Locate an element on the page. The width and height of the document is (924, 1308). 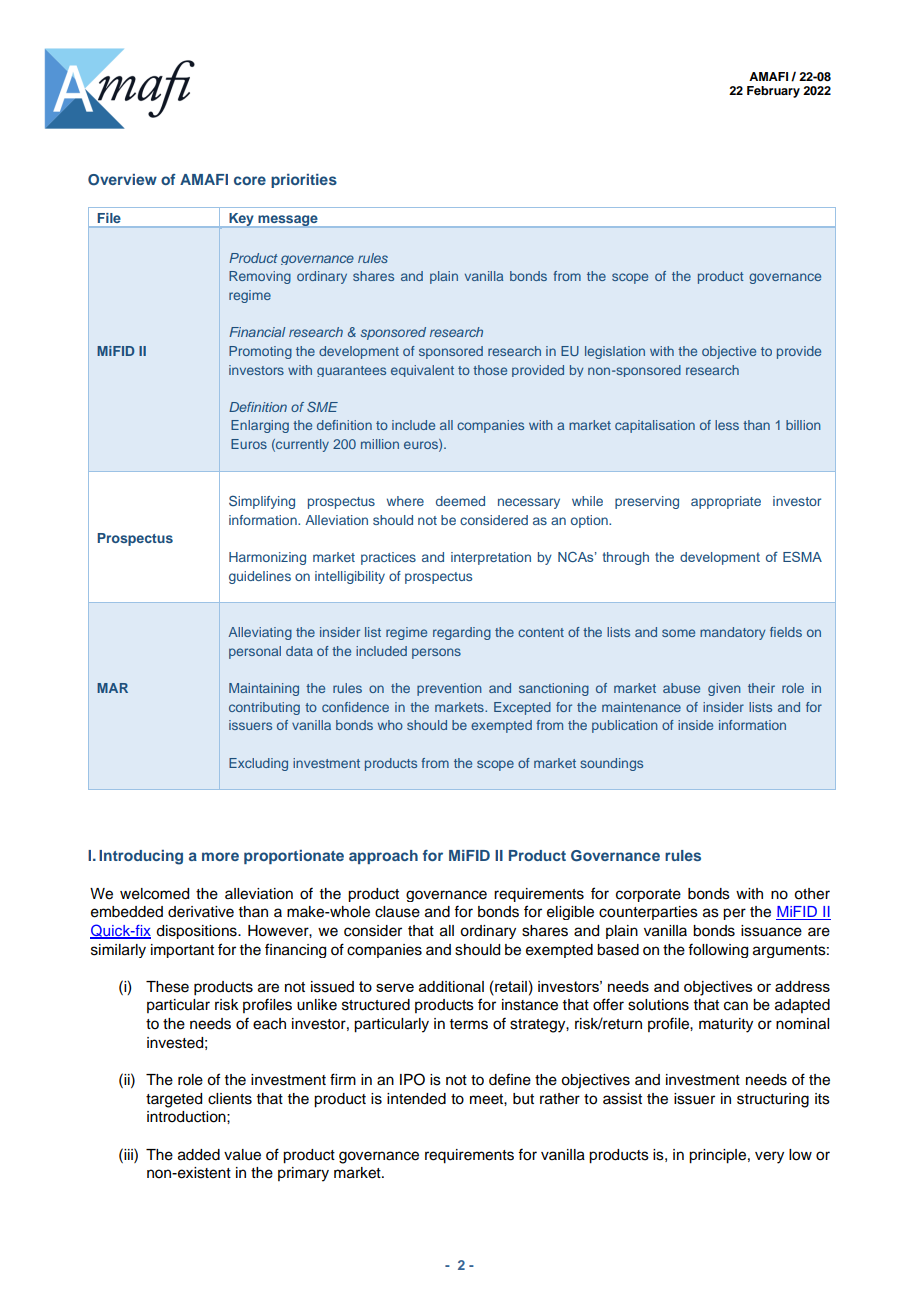
Enlarging is located at coordinates (260, 426).
